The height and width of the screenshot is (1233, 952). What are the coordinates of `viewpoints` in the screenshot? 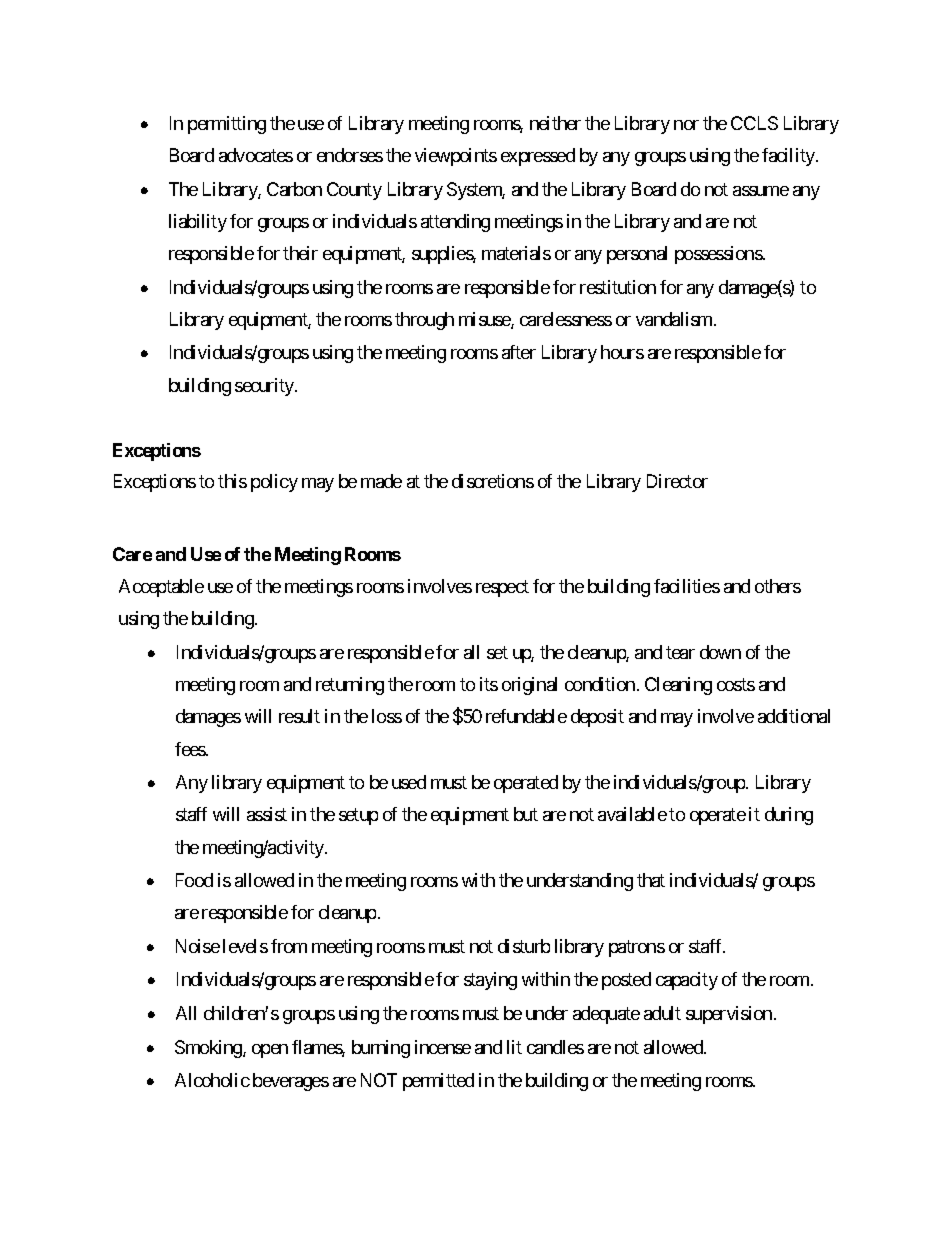 It's located at (456, 157).
